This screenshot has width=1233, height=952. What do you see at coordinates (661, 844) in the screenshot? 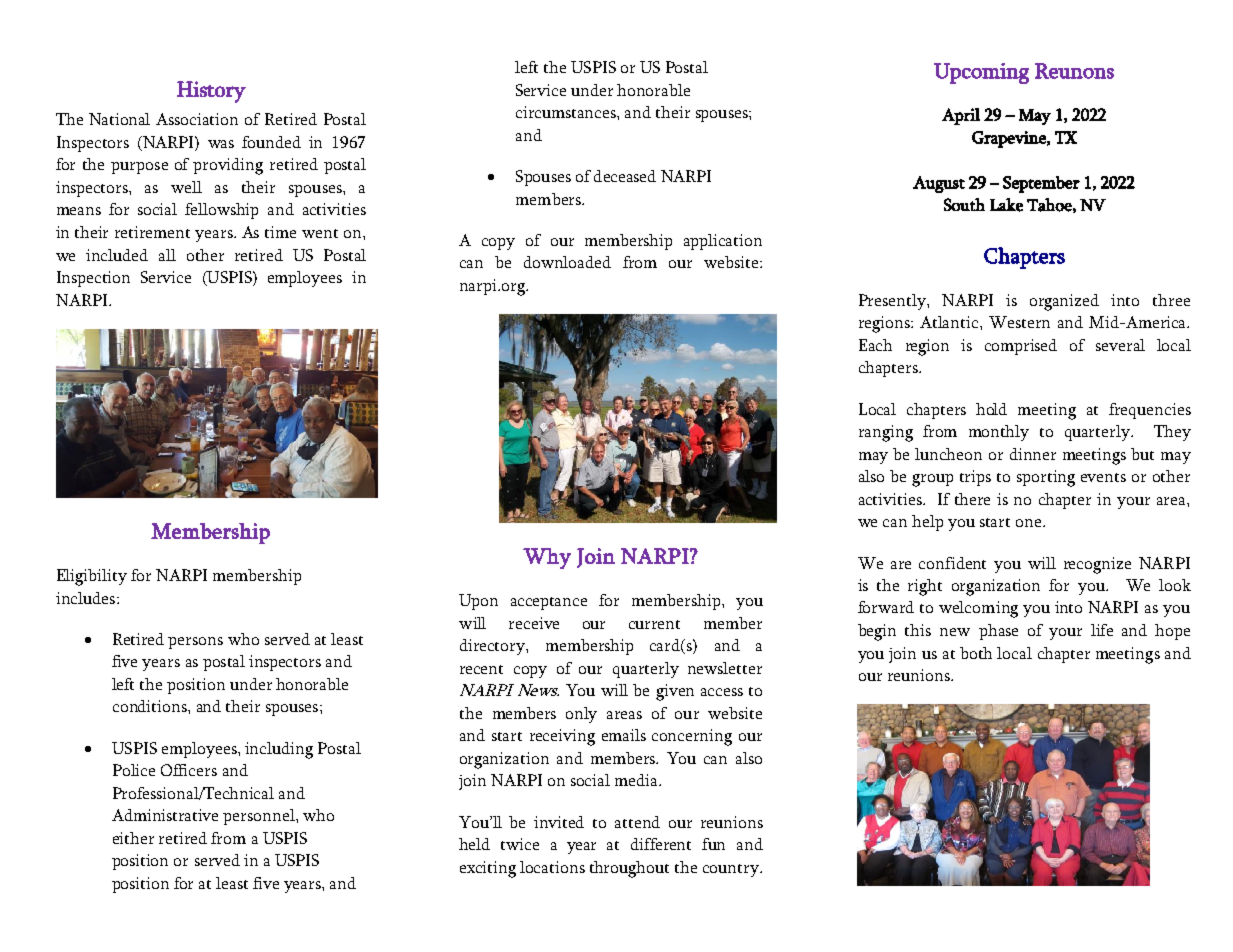
I see `different` at bounding box center [661, 844].
